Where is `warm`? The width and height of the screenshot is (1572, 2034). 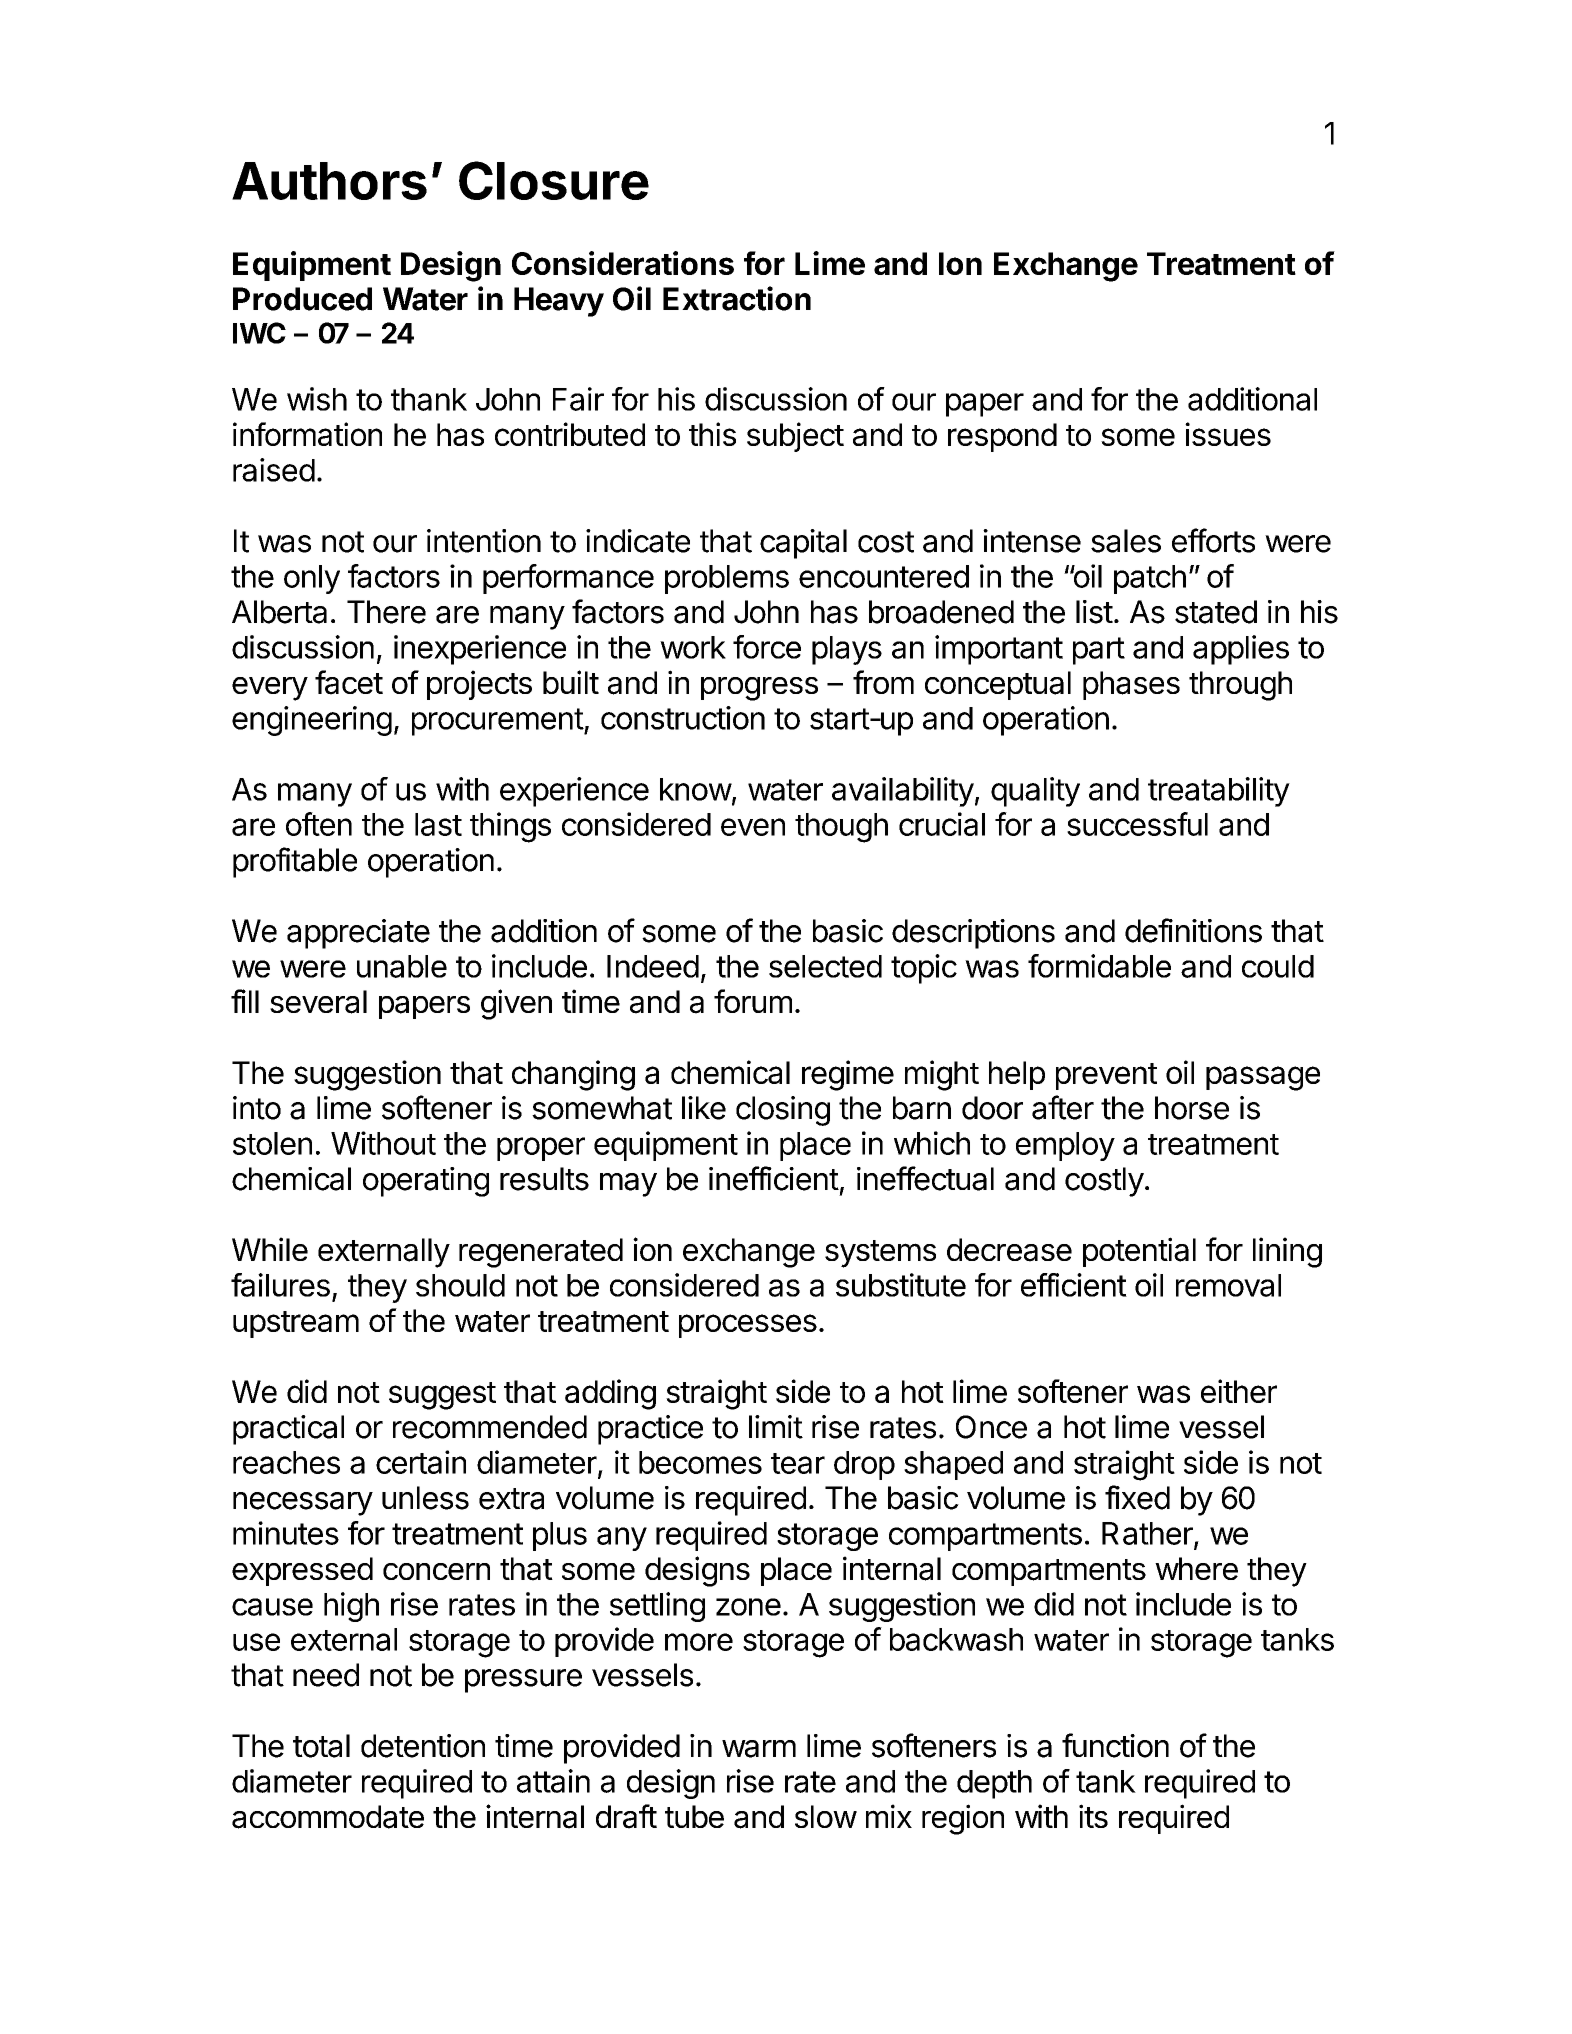
warm is located at coordinates (759, 1749).
